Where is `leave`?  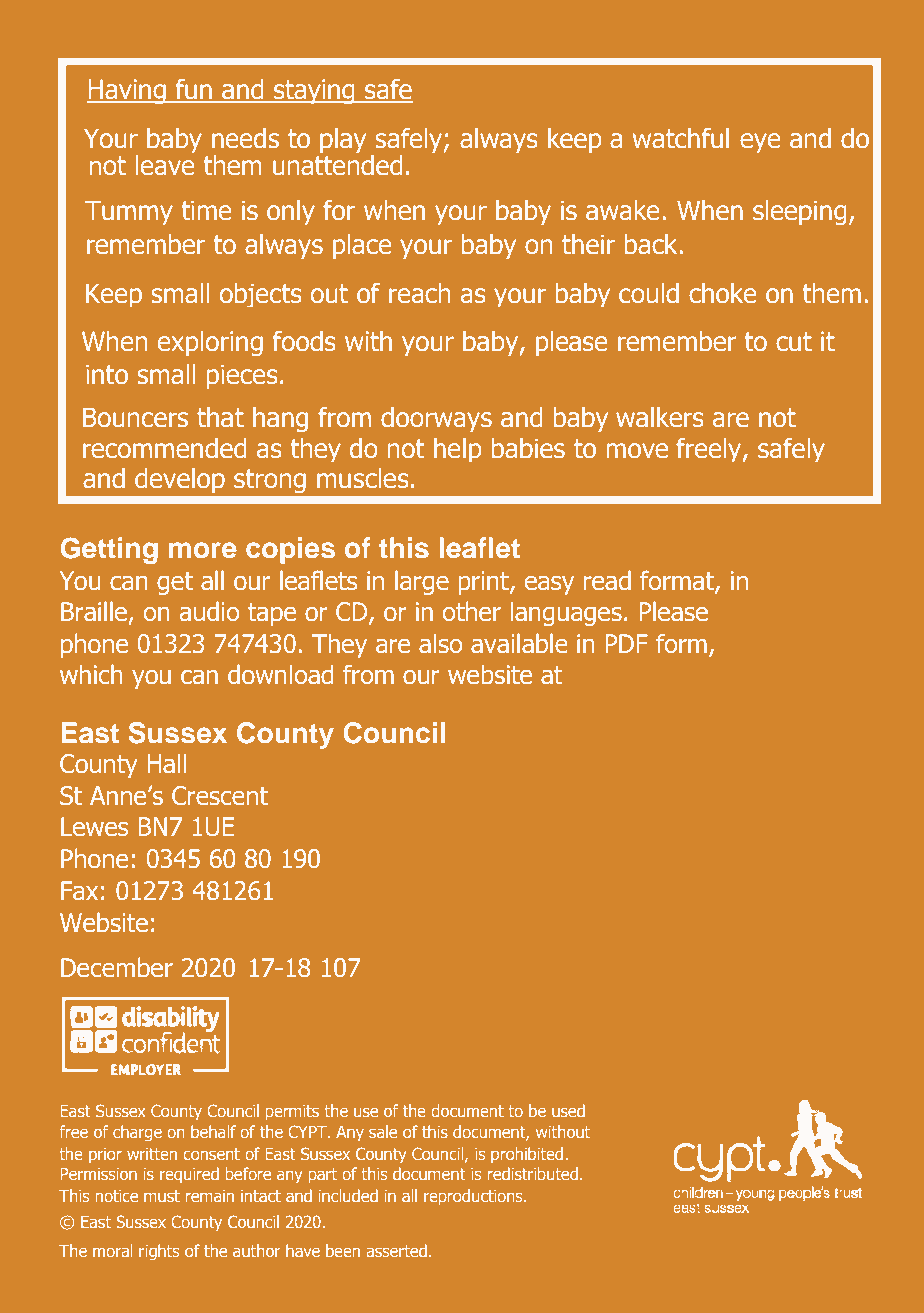
leave is located at coordinates (165, 164).
